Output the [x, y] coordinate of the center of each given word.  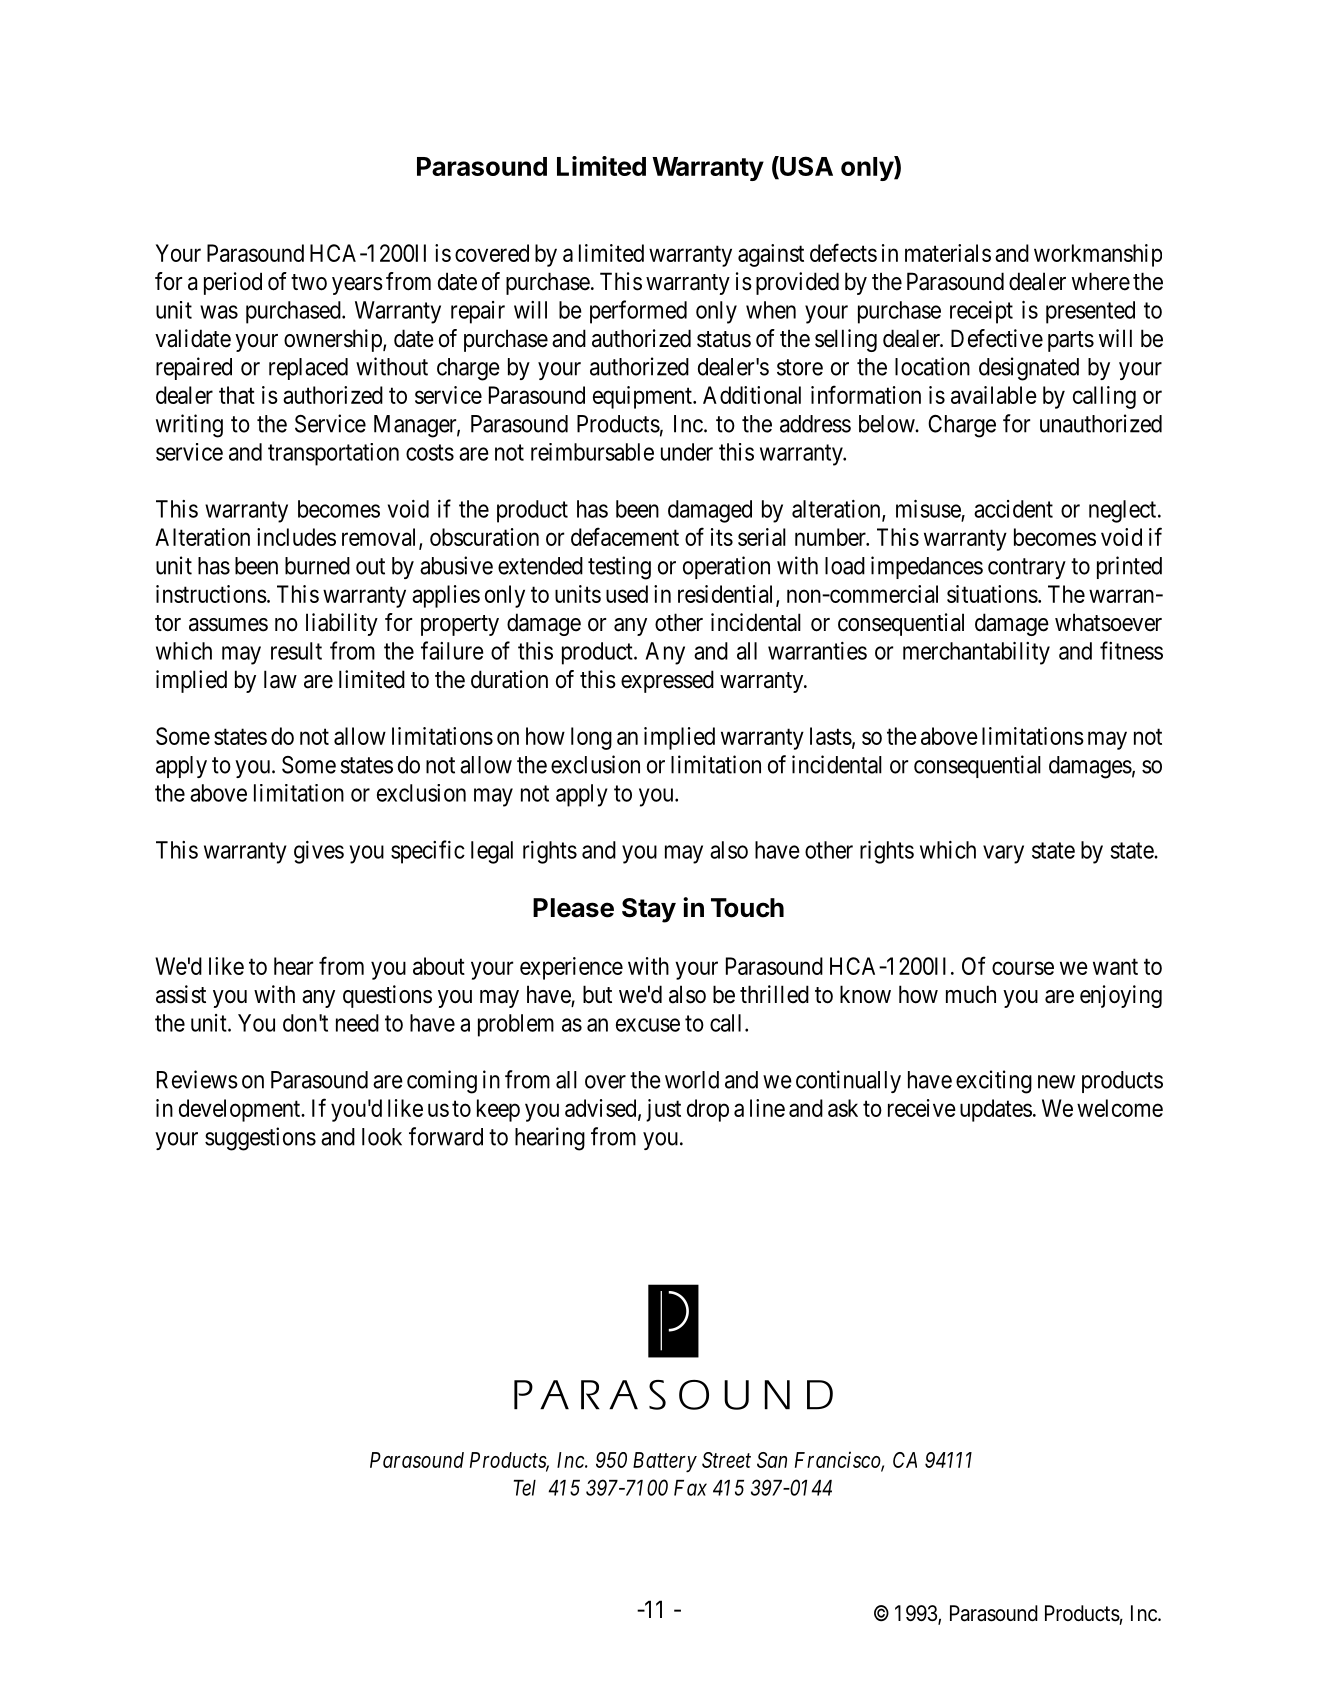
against [771, 255]
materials [948, 253]
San [772, 1460]
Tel [525, 1488]
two [309, 282]
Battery [665, 1462]
